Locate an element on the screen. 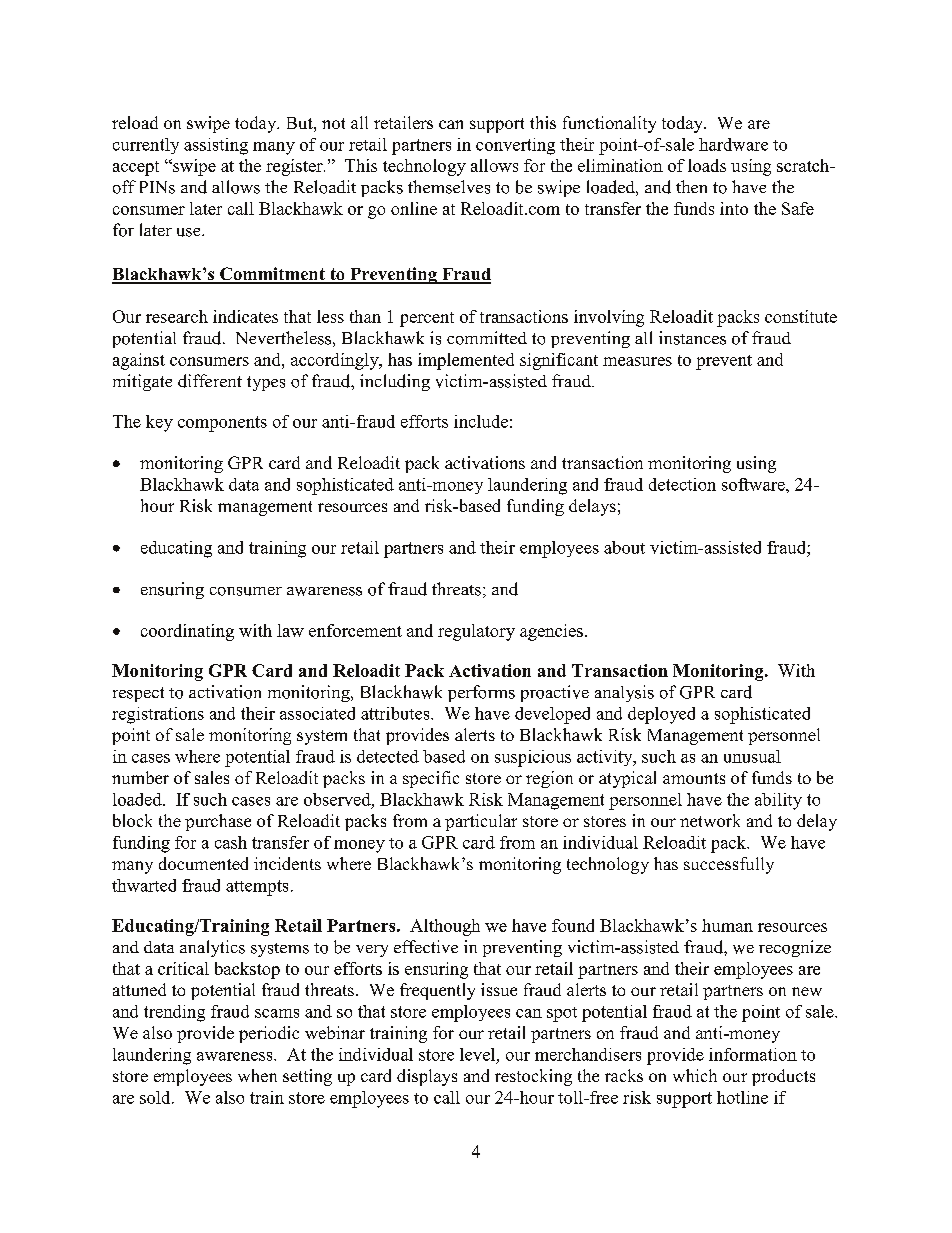 Image resolution: width=952 pixels, height=1233 pixels. cash is located at coordinates (231, 842).
